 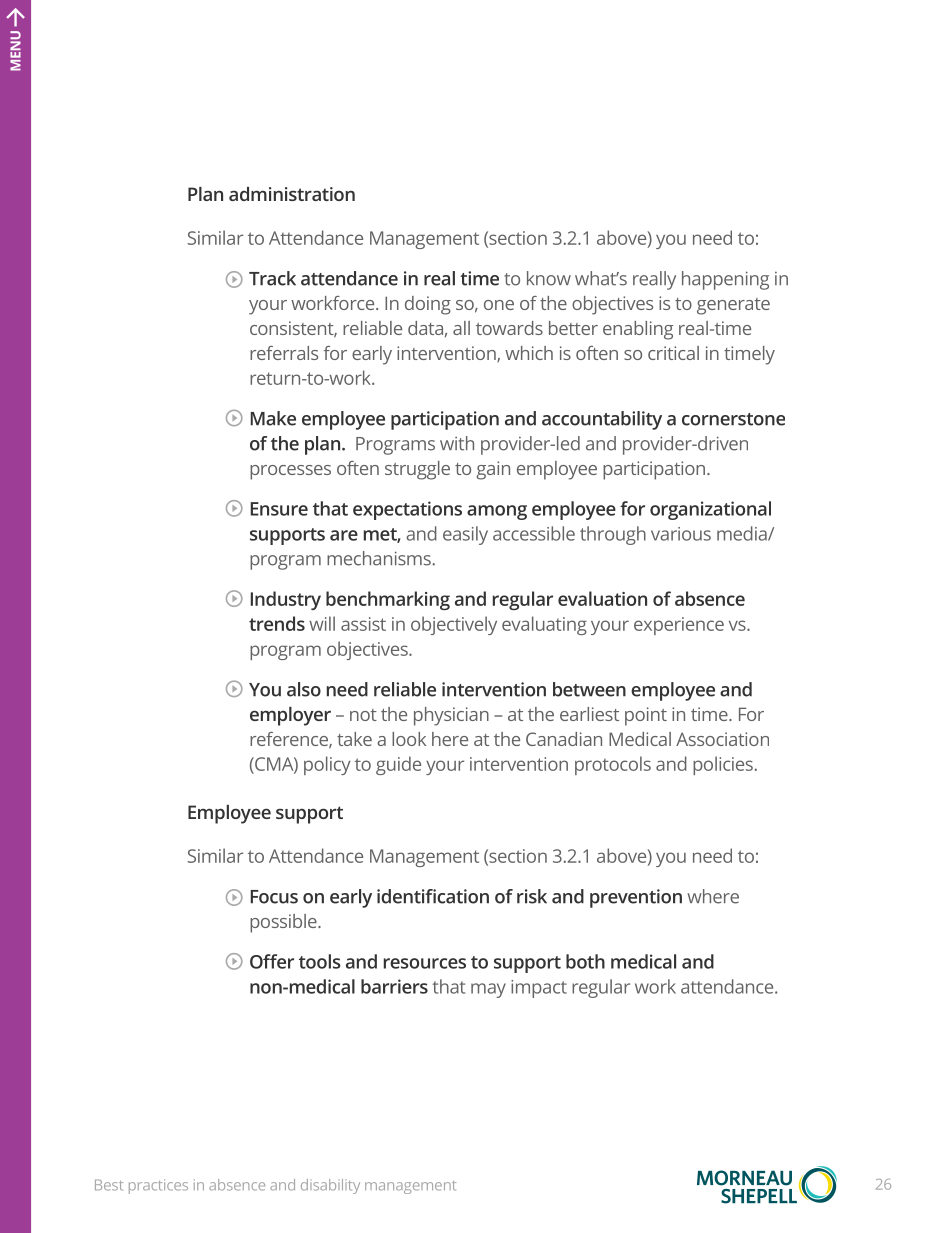 What do you see at coordinates (330, 1186) in the screenshot?
I see `disability` at bounding box center [330, 1186].
